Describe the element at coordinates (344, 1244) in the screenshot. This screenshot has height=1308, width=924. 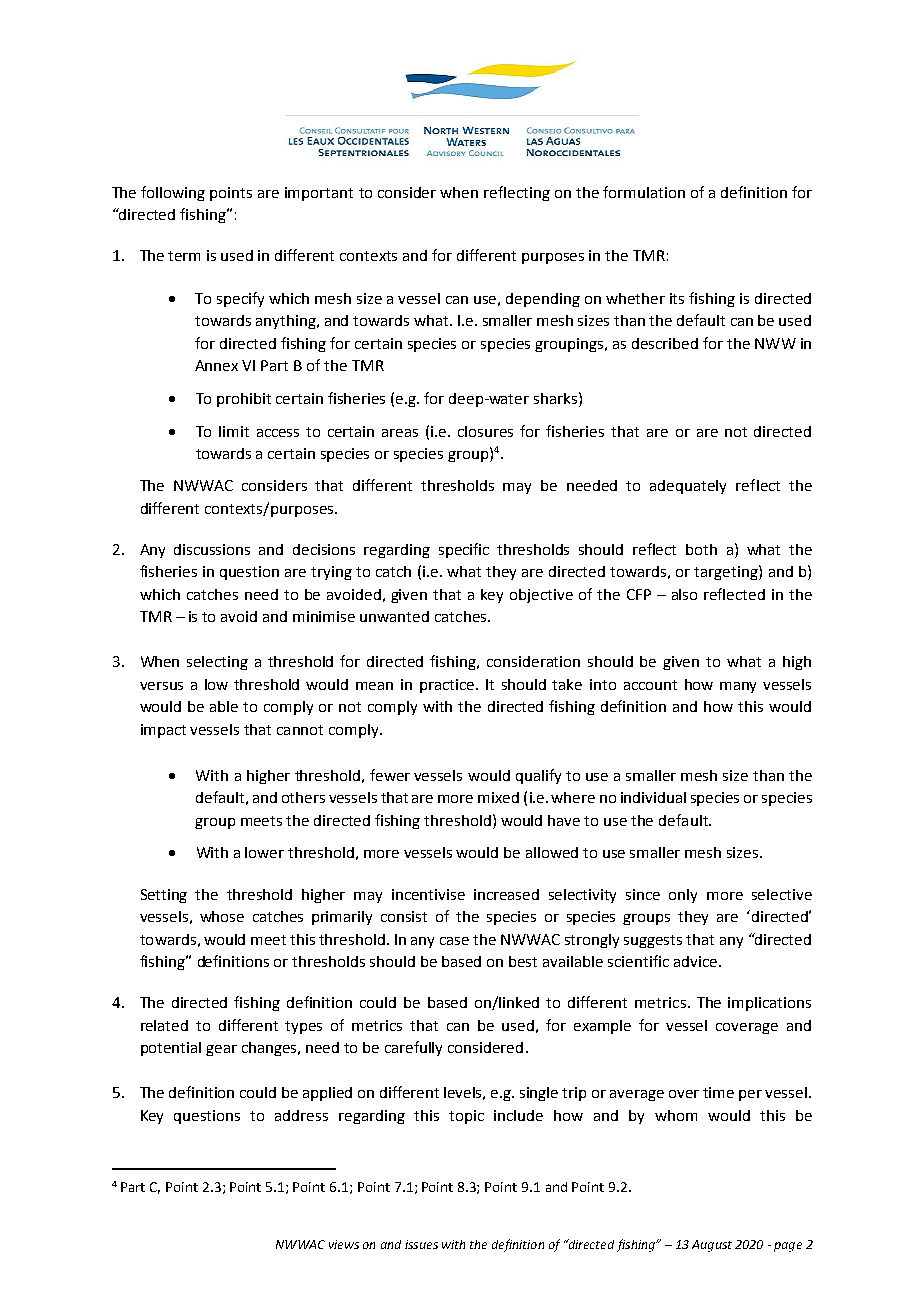
I see `views` at that location.
